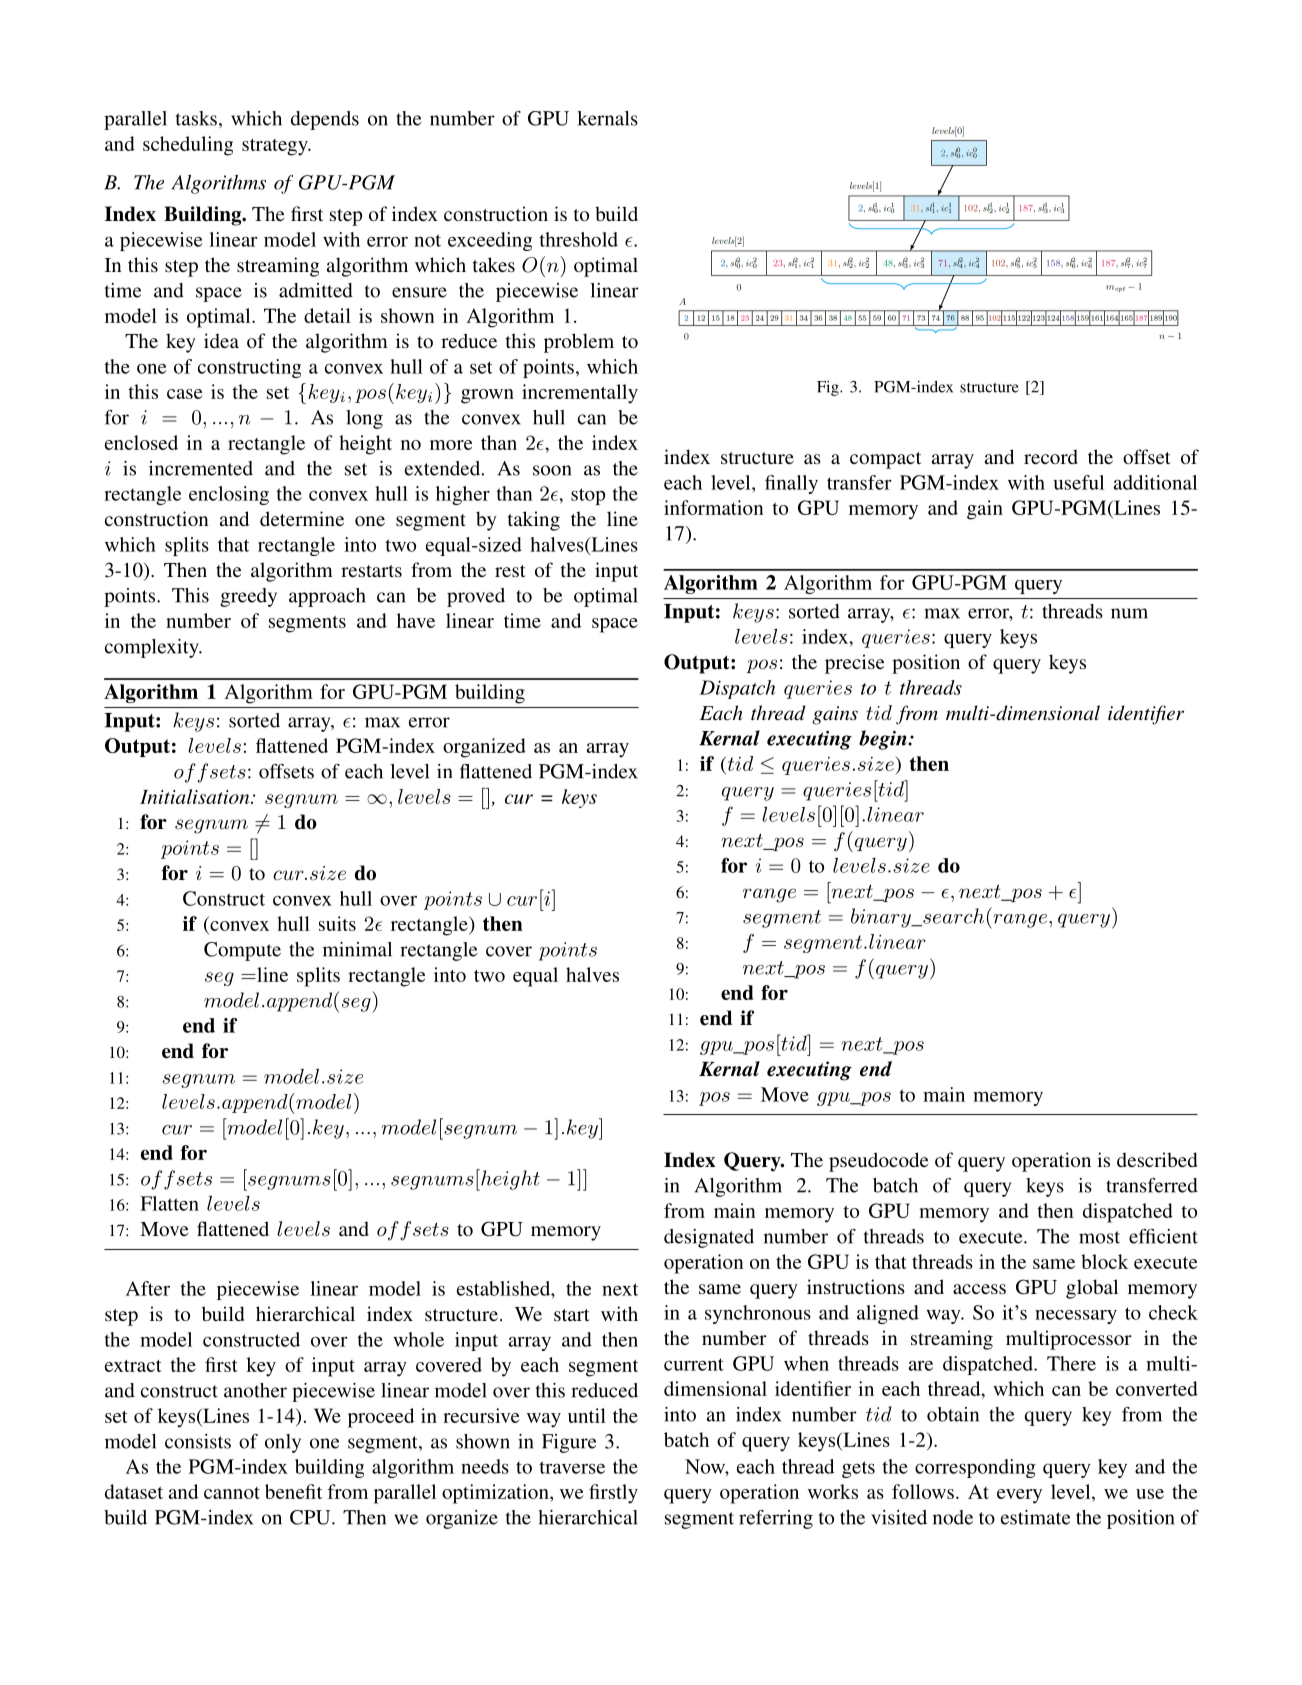 The width and height of the screenshot is (1302, 1685). What do you see at coordinates (579, 239) in the screenshot?
I see `threshold` at bounding box center [579, 239].
